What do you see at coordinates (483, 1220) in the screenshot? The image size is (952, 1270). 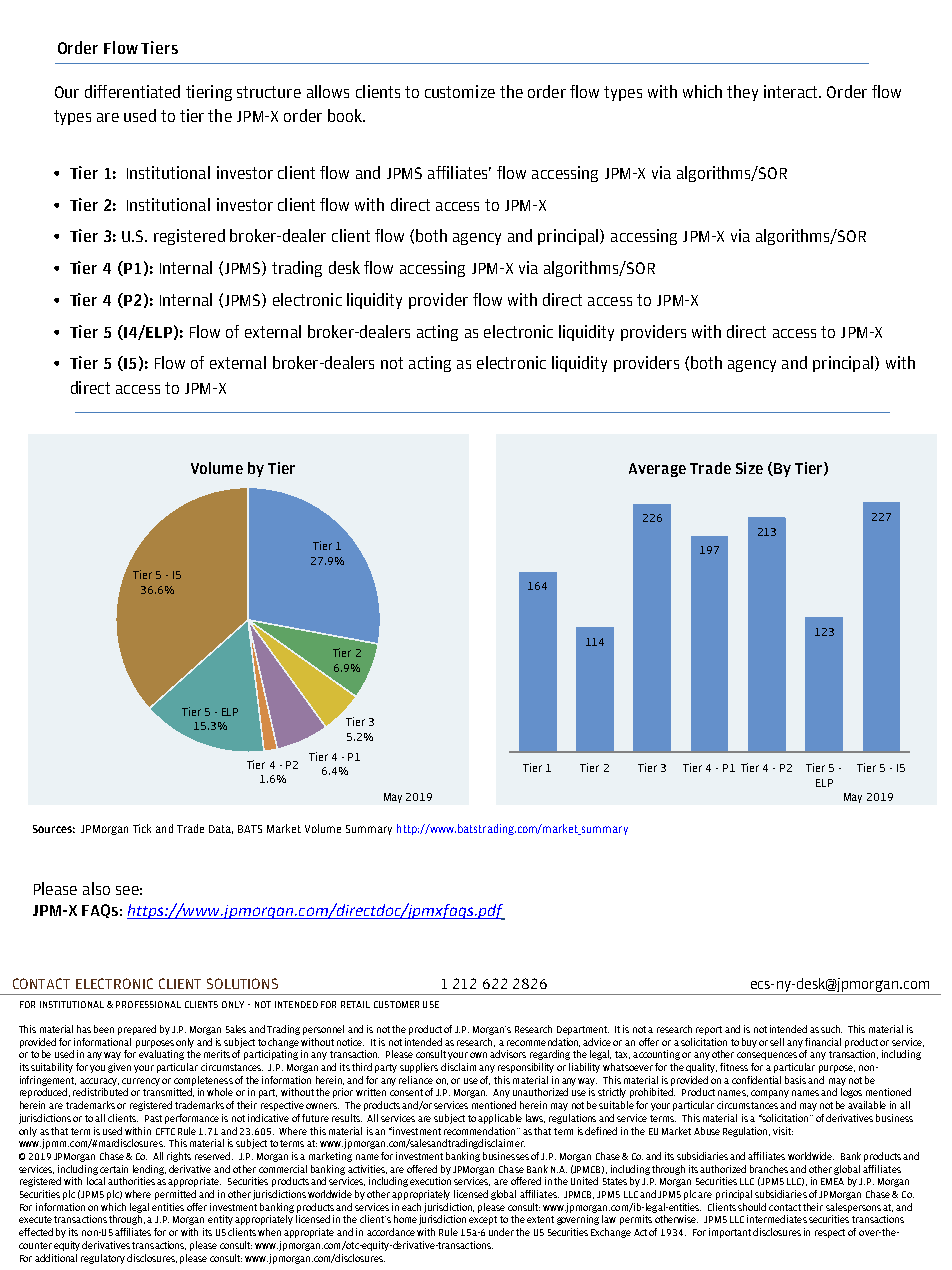 I see `except` at bounding box center [483, 1220].
